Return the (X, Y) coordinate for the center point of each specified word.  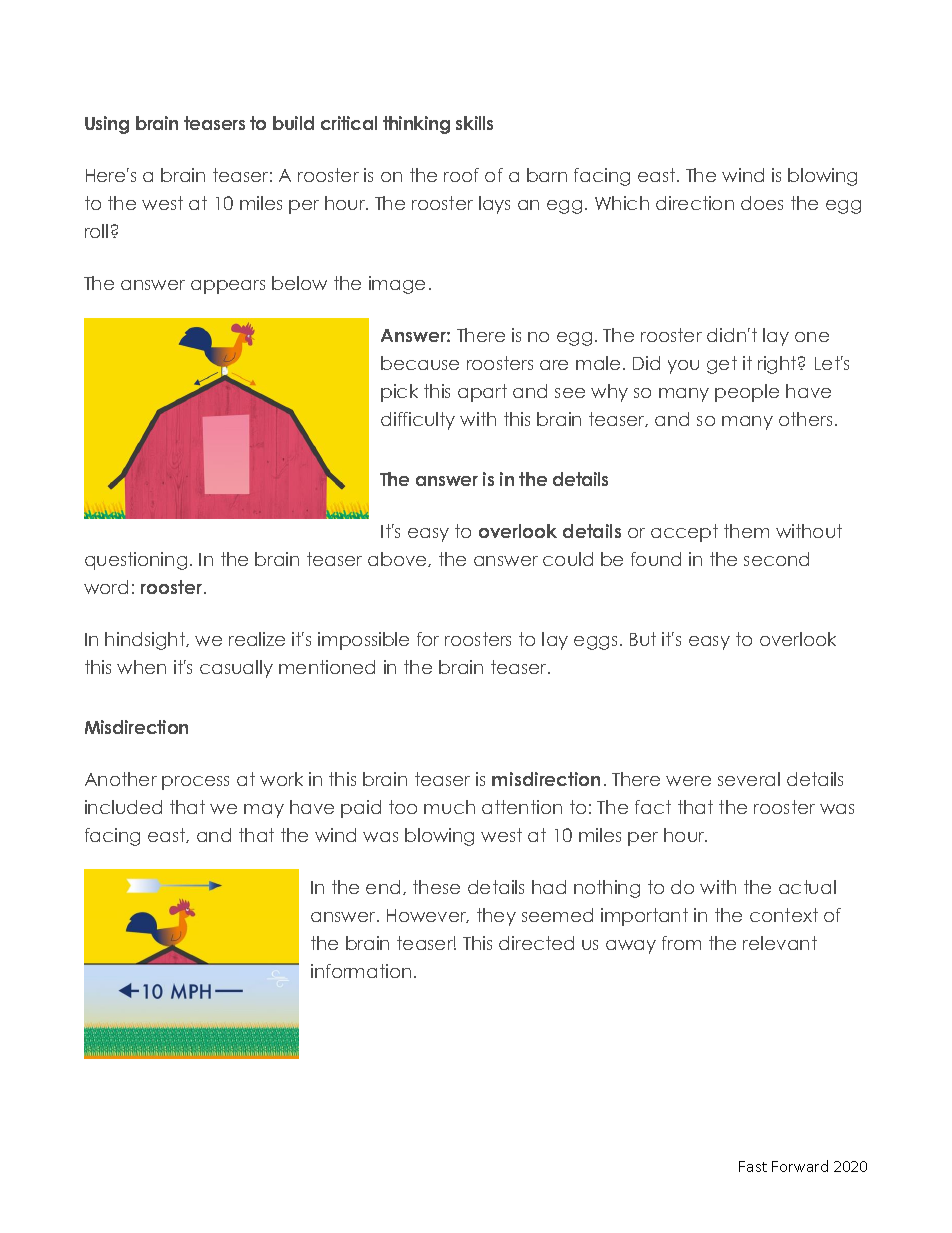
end (383, 887)
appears (228, 287)
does (762, 203)
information (361, 971)
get (722, 365)
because (420, 363)
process (195, 783)
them (746, 531)
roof (461, 175)
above (398, 559)
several (749, 779)
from (681, 943)
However (428, 916)
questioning (136, 561)
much (449, 807)
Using (107, 125)
